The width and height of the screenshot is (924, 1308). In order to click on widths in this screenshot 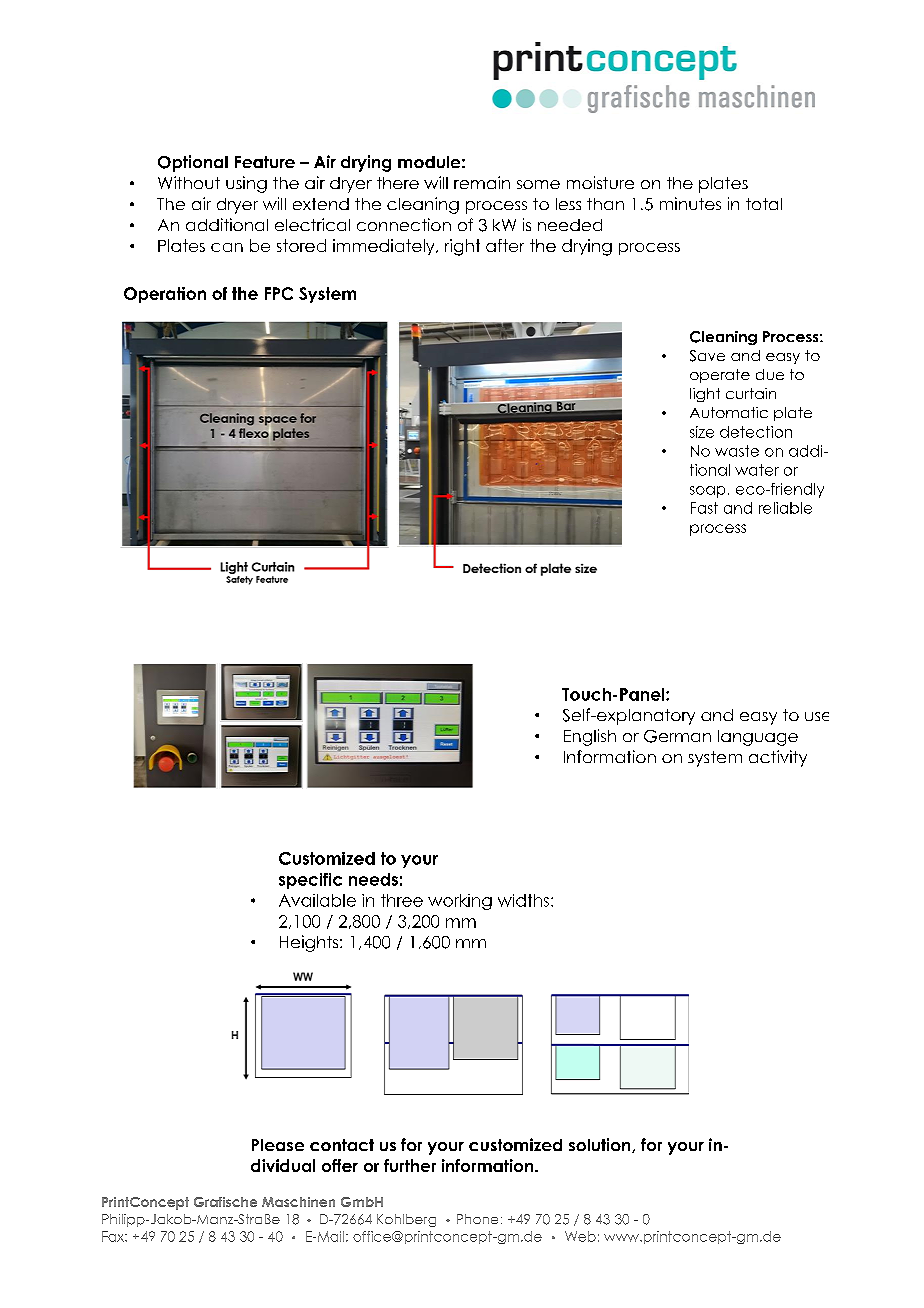, I will do `click(523, 900)`.
